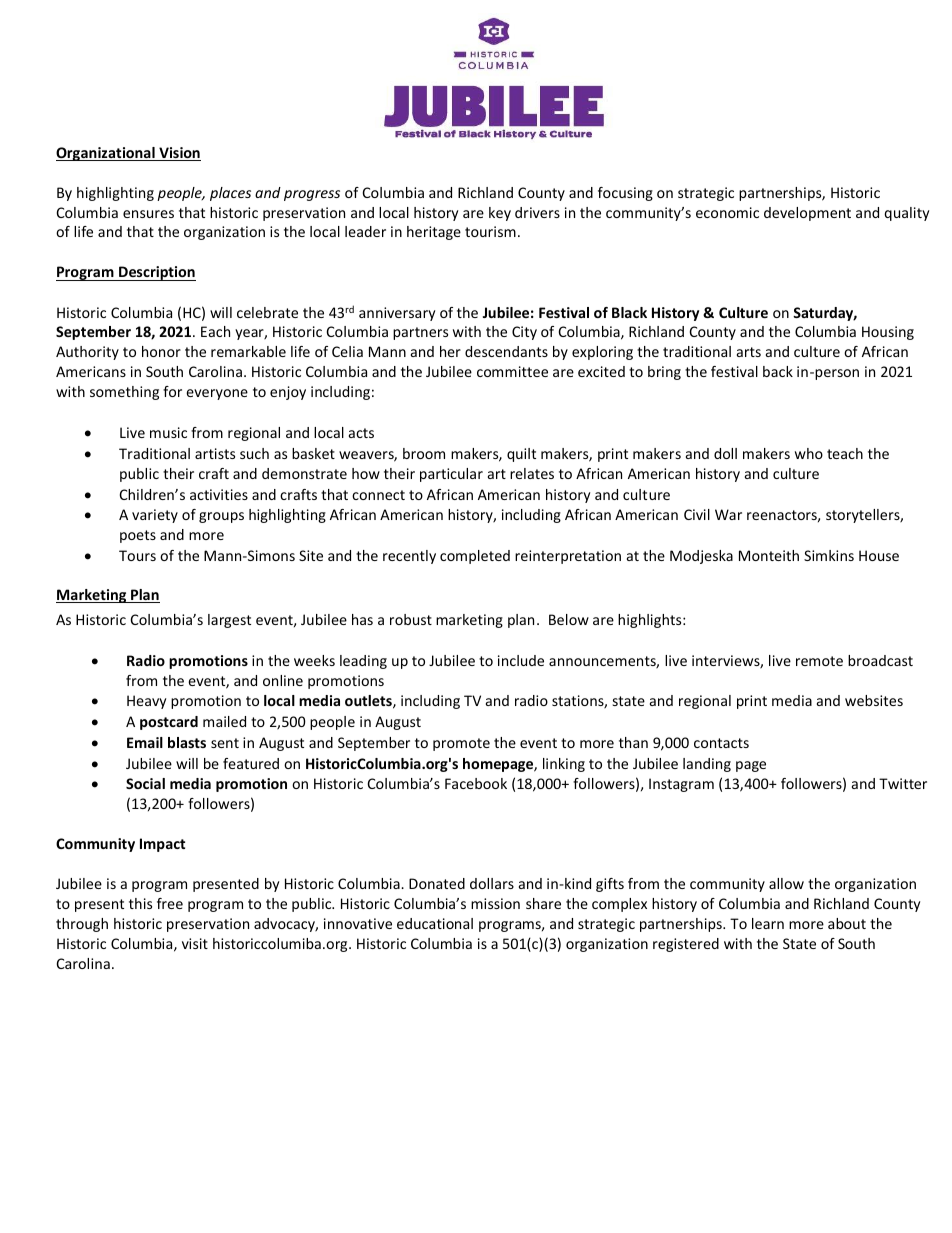  I want to click on Tours, so click(137, 555).
